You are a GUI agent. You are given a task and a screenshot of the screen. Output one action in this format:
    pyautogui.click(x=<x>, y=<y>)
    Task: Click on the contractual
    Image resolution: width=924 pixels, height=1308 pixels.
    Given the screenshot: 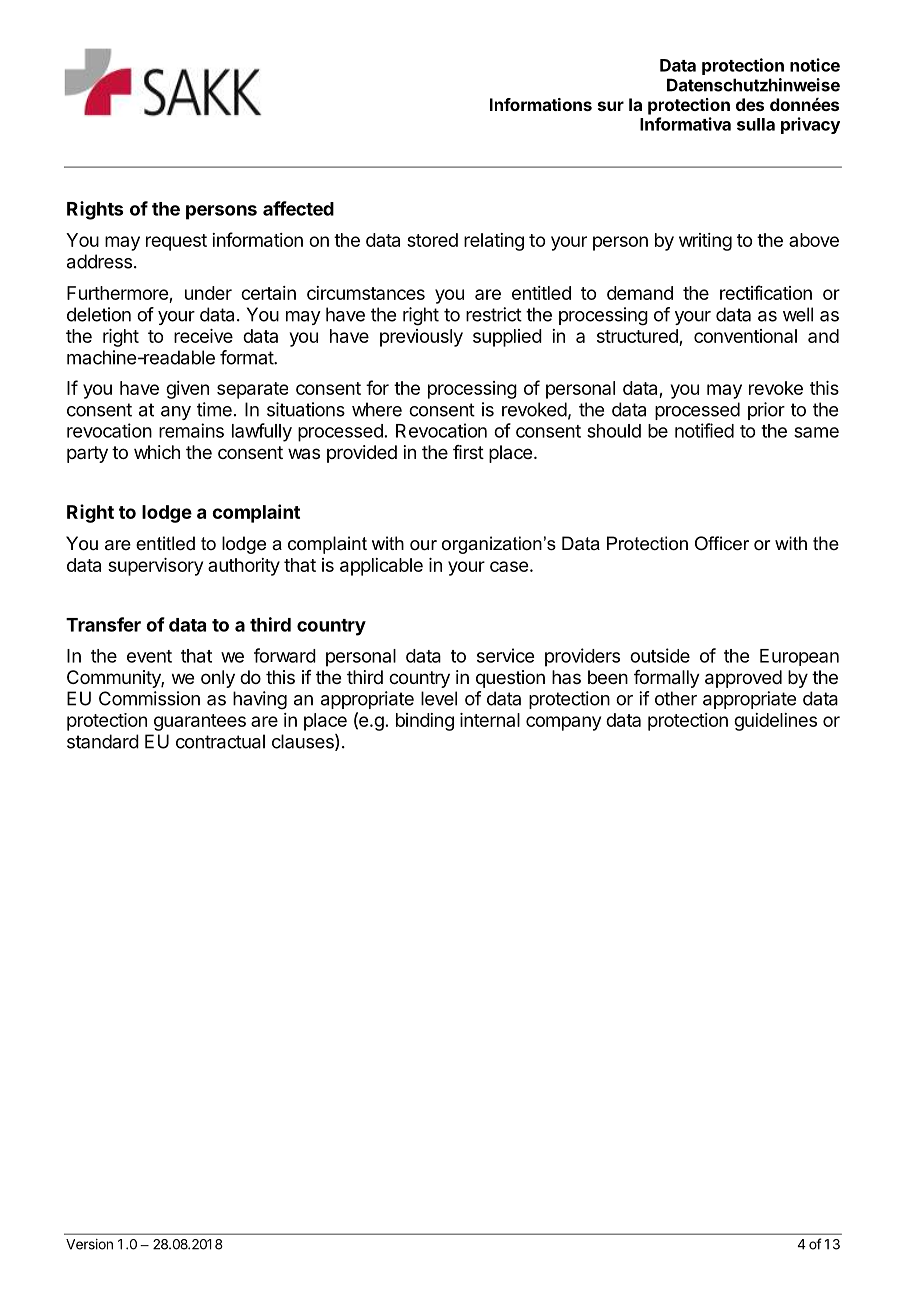 What is the action you would take?
    pyautogui.click(x=220, y=741)
